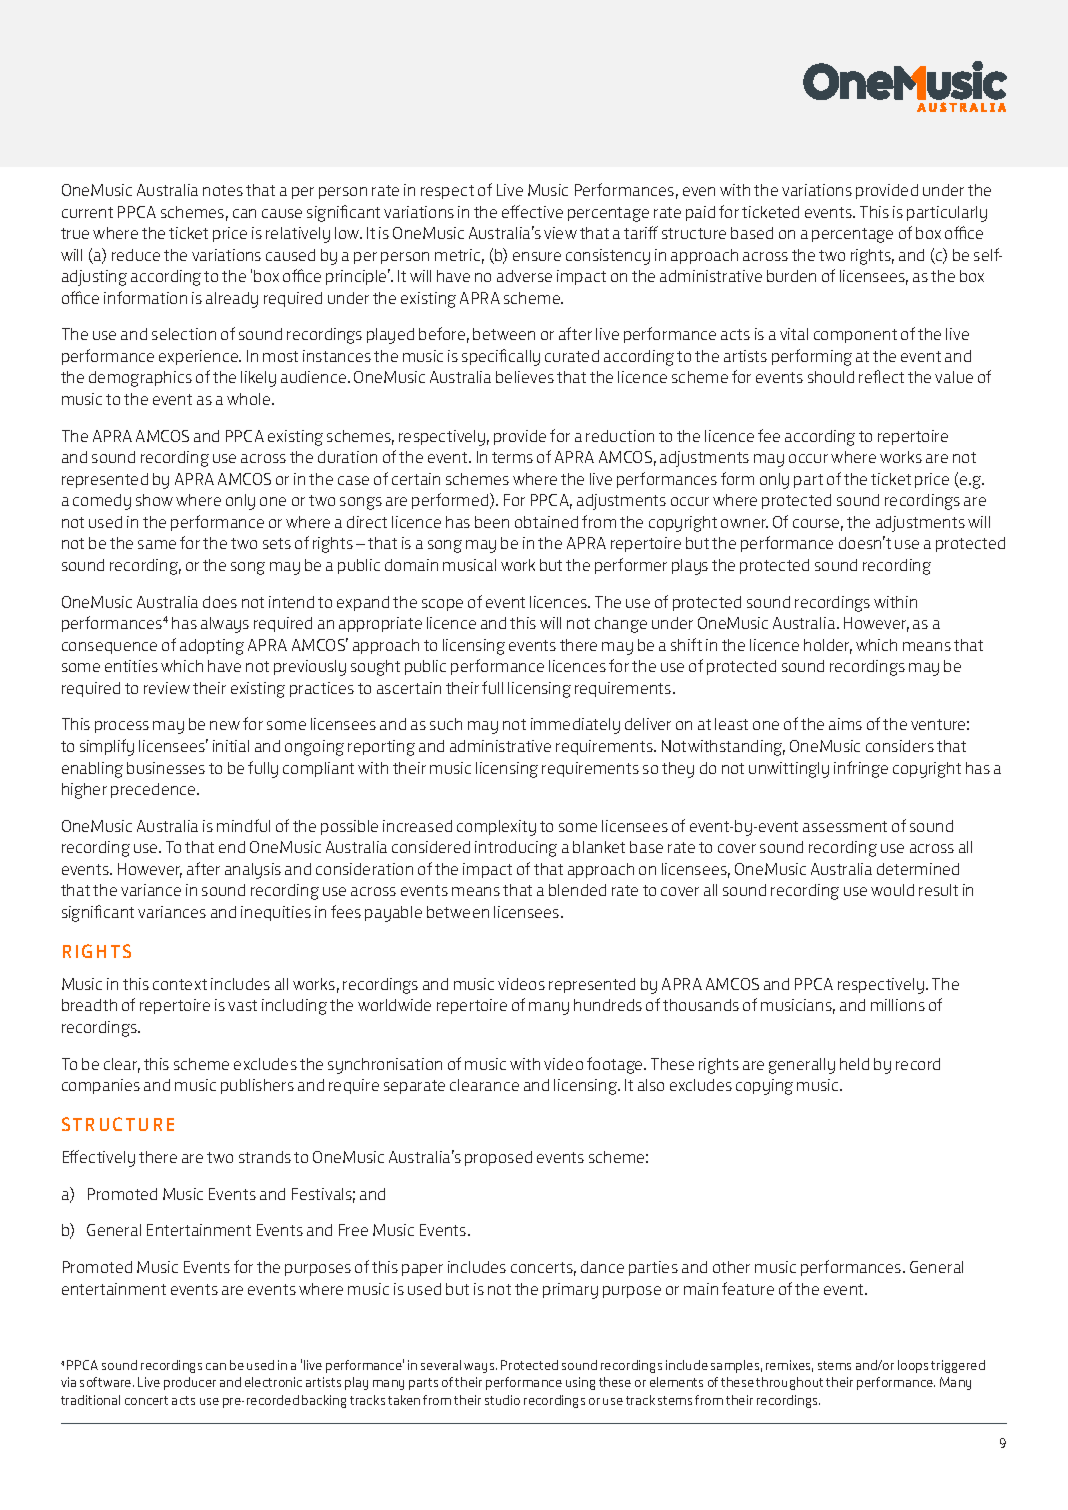  What do you see at coordinates (616, 1065) in the screenshot?
I see `footage` at bounding box center [616, 1065].
